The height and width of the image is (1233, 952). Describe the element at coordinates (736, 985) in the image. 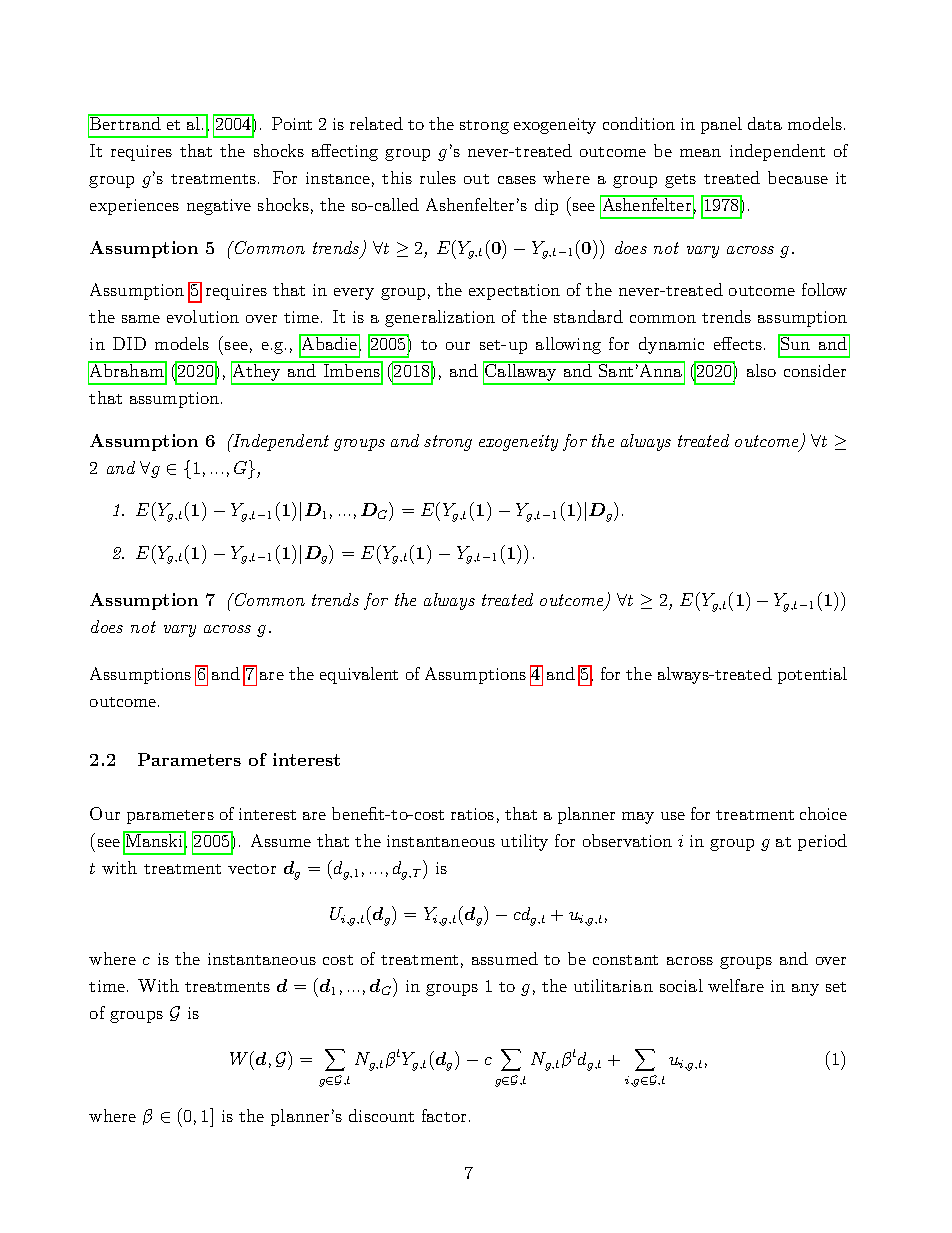

I see `welfare` at that location.
